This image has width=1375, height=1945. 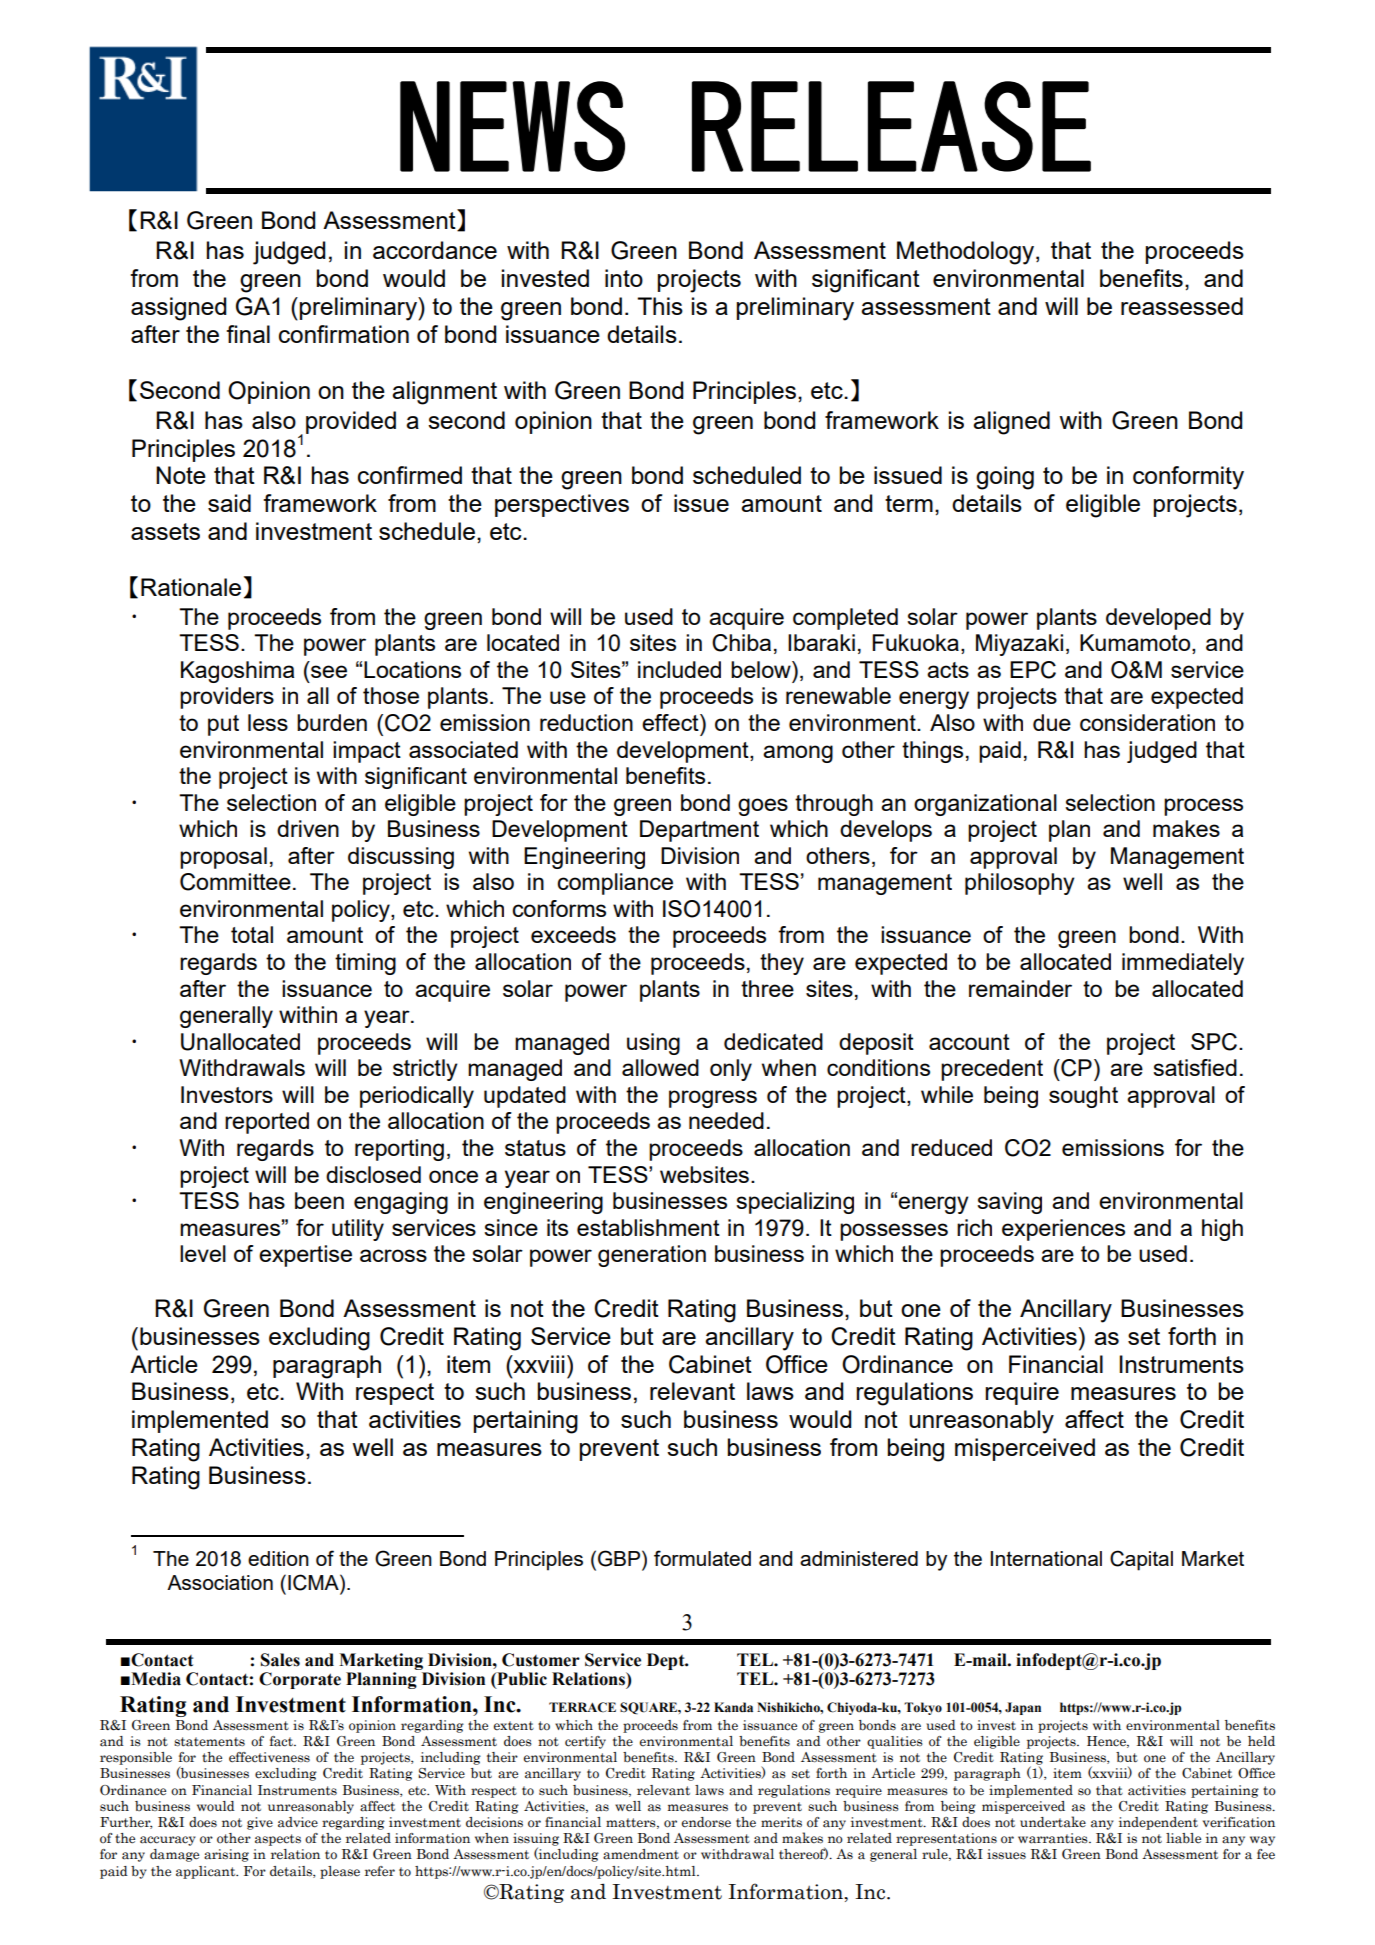 What do you see at coordinates (679, 669) in the image?
I see `included` at bounding box center [679, 669].
